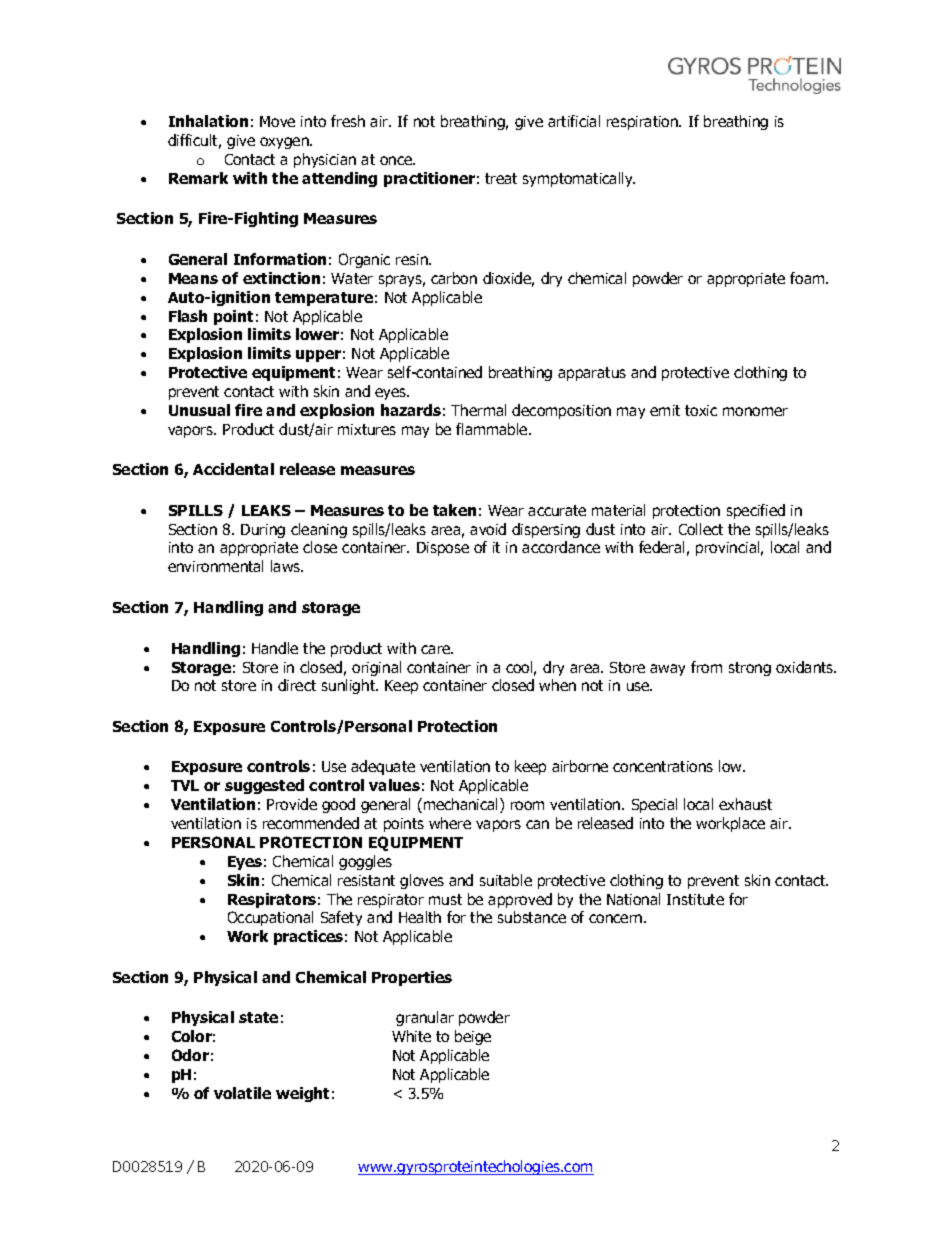  Describe the element at coordinates (233, 469) in the screenshot. I see `Accidental` at that location.
